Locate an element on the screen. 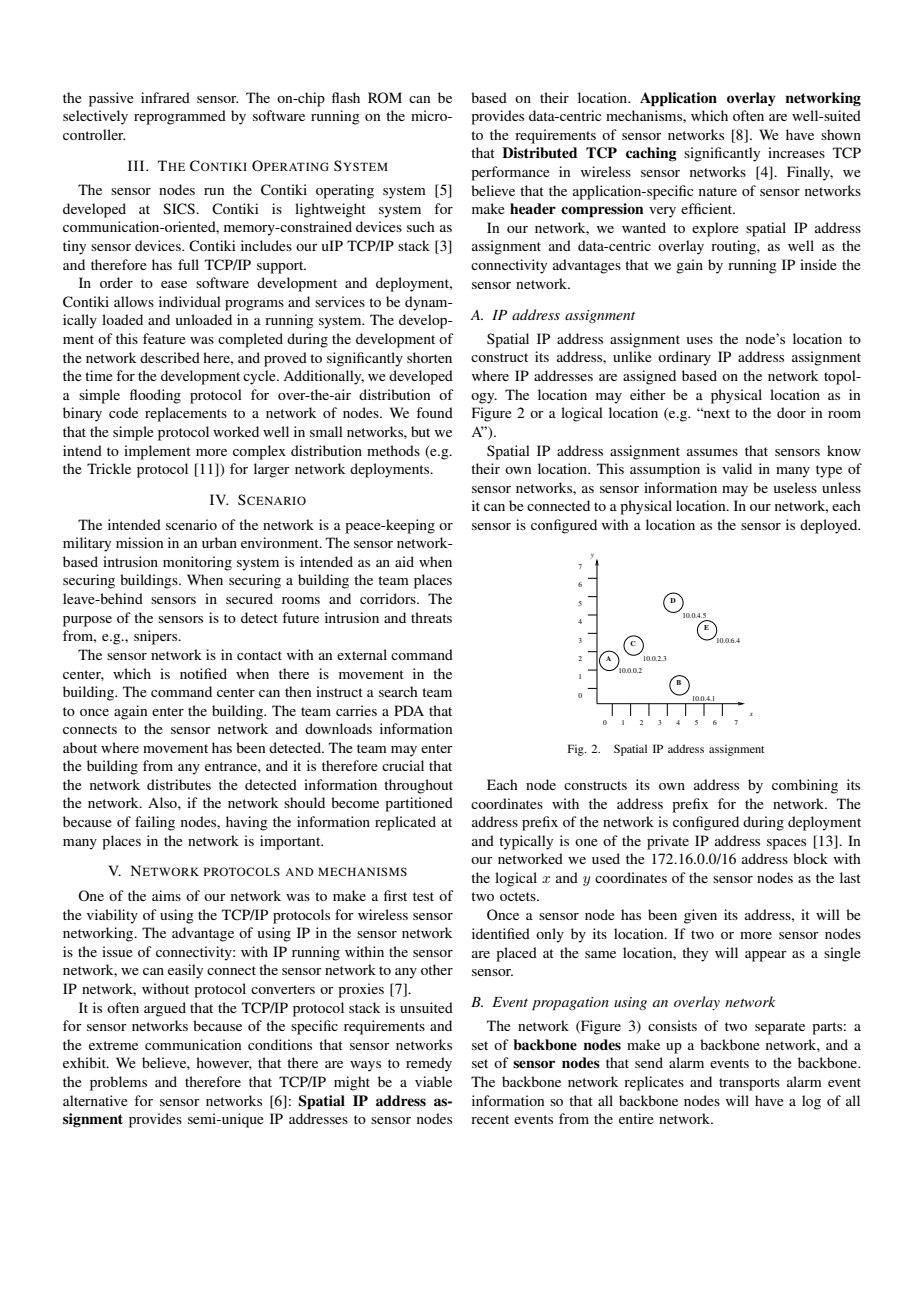 The width and height of the screenshot is (924, 1308). Trickle is located at coordinates (109, 468).
